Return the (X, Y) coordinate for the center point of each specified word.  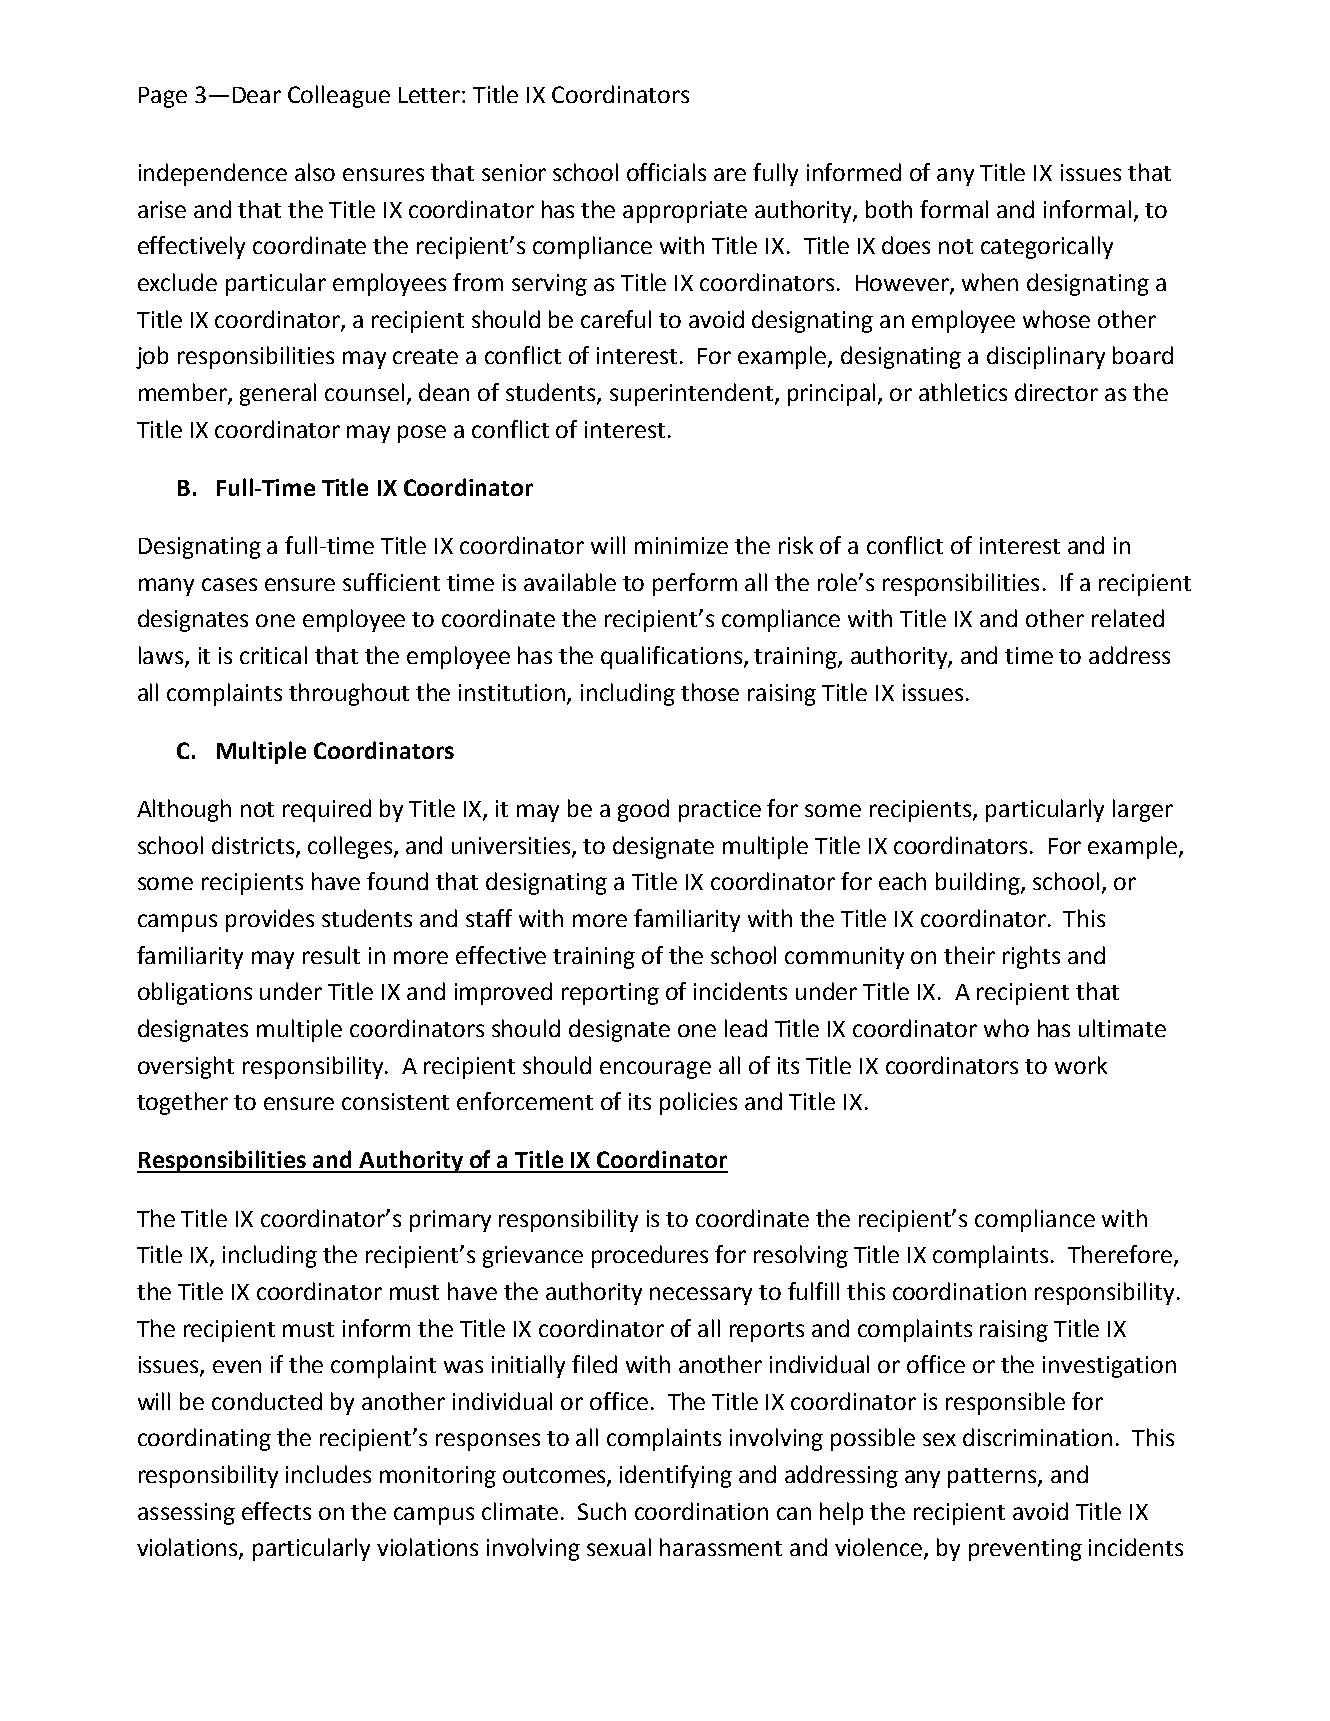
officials (666, 172)
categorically (1047, 247)
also (315, 172)
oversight (186, 1067)
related (1128, 618)
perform (695, 584)
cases (229, 584)
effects (276, 1511)
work (1081, 1065)
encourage (655, 1070)
